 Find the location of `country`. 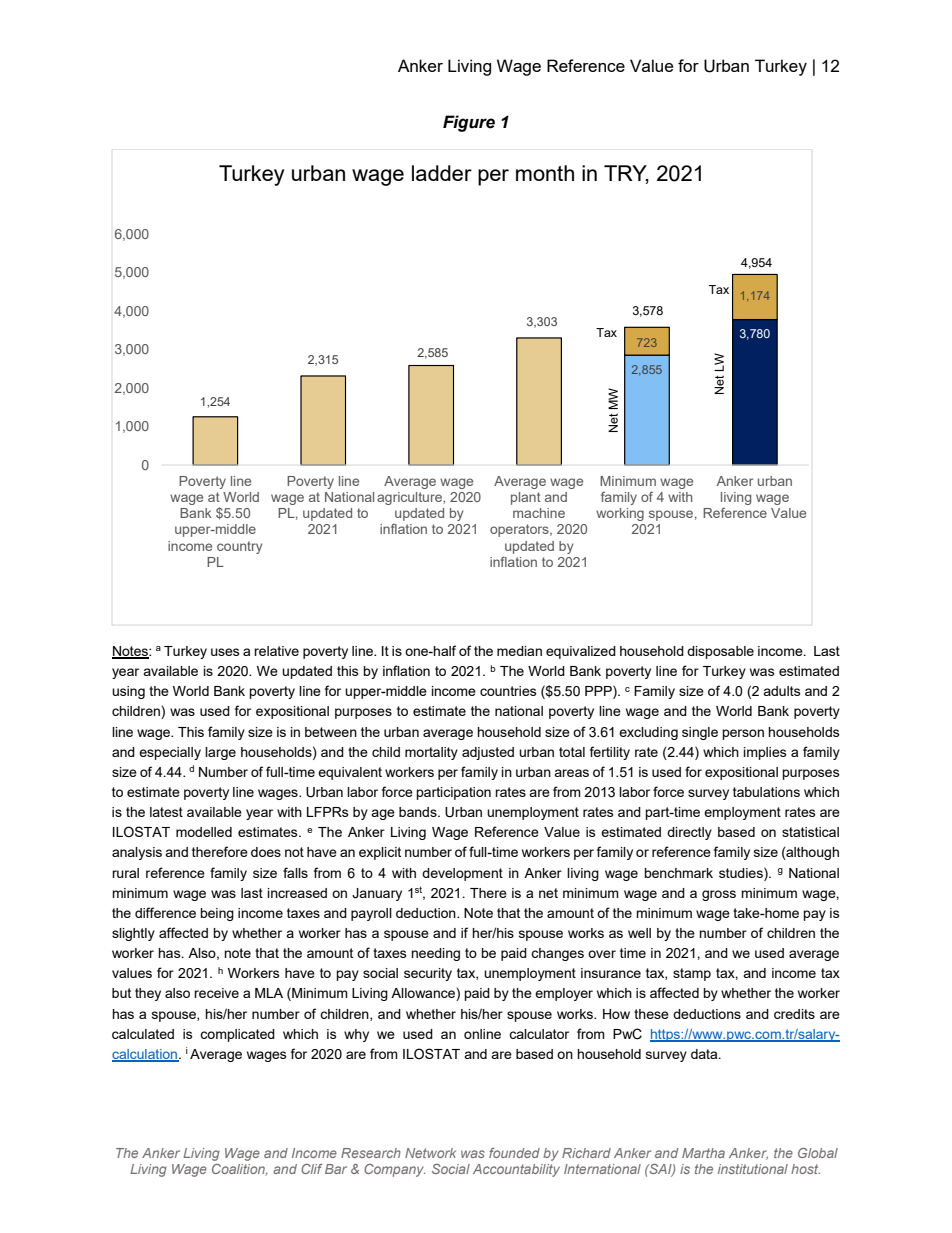

country is located at coordinates (239, 547).
